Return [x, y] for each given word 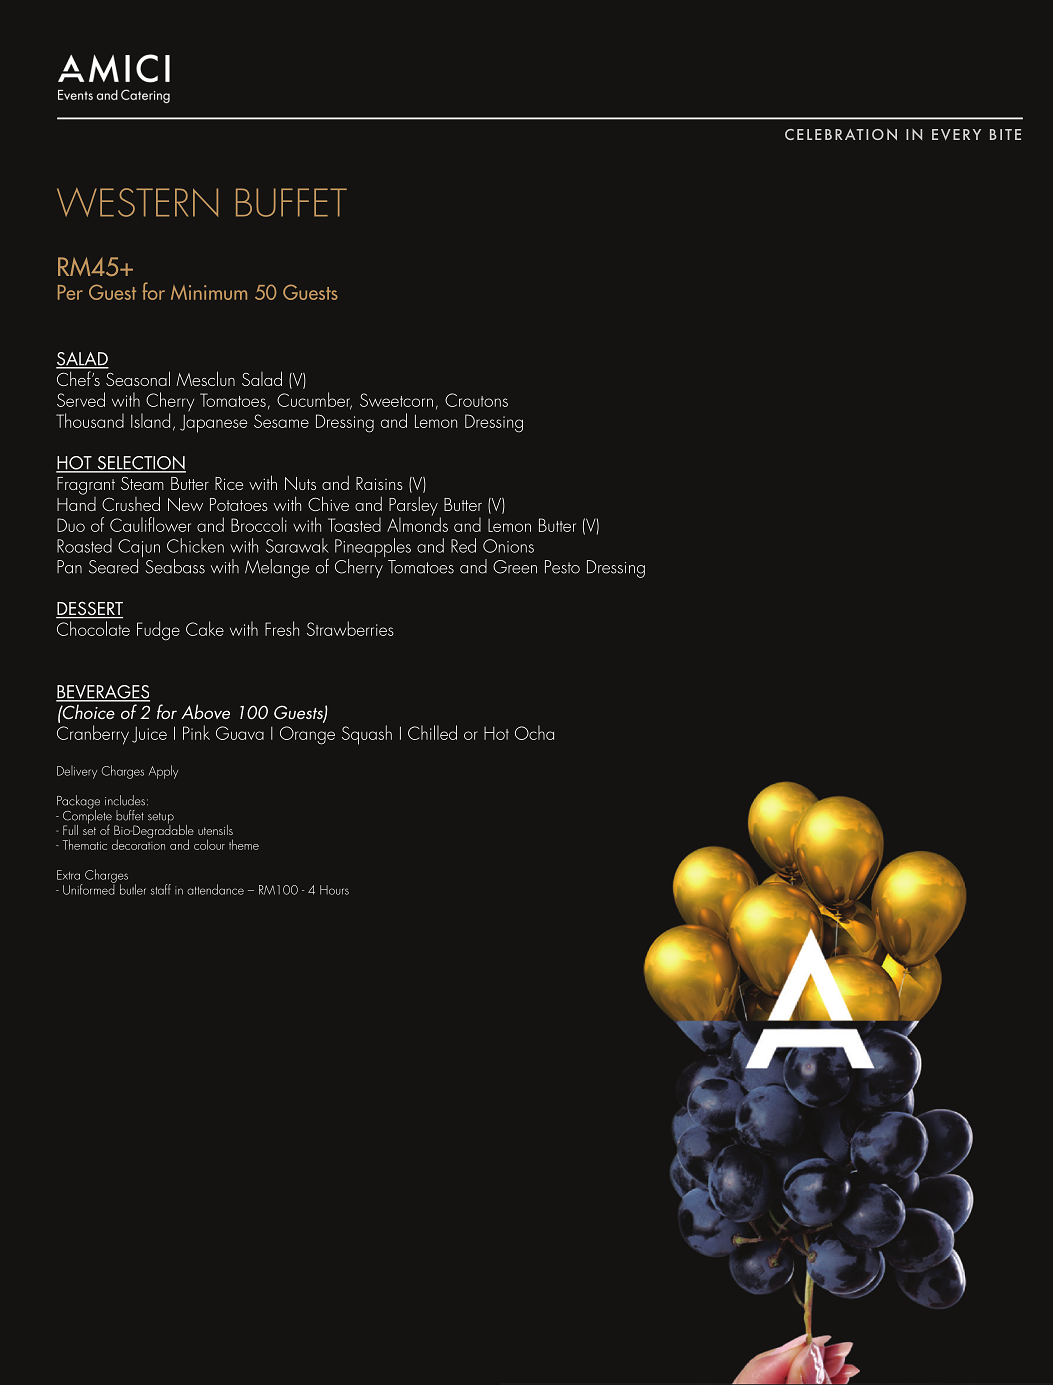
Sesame [281, 421]
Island [150, 420]
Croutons [476, 400]
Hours [334, 890]
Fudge [158, 631]
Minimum [209, 292]
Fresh [282, 628]
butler [133, 889]
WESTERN [137, 202]
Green [515, 567]
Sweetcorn [396, 400]
